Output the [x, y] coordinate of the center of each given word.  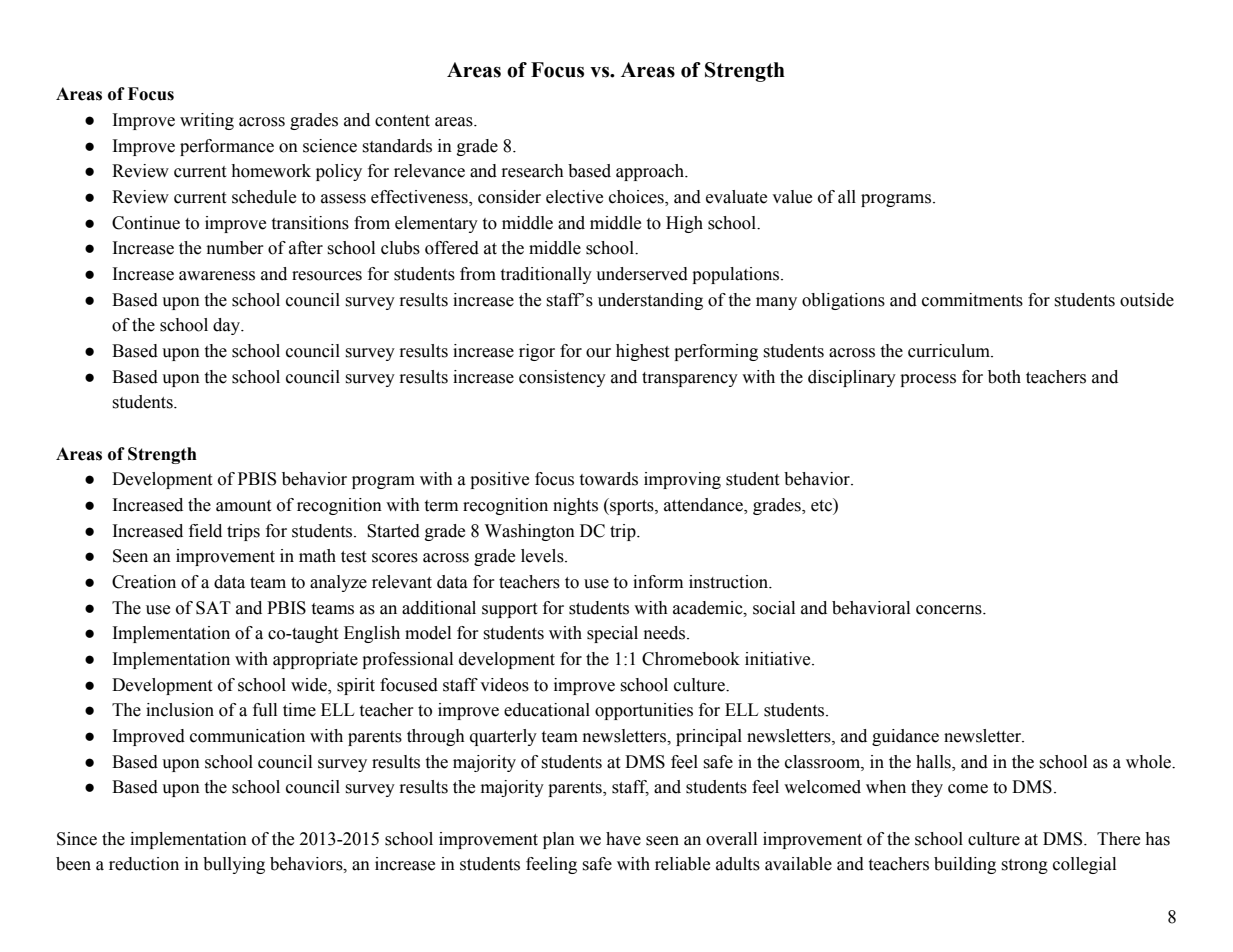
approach [651, 172]
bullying [234, 865]
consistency [562, 378]
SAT [213, 608]
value [792, 197]
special [612, 634]
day [228, 326]
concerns [950, 610]
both [1004, 377]
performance [227, 147]
